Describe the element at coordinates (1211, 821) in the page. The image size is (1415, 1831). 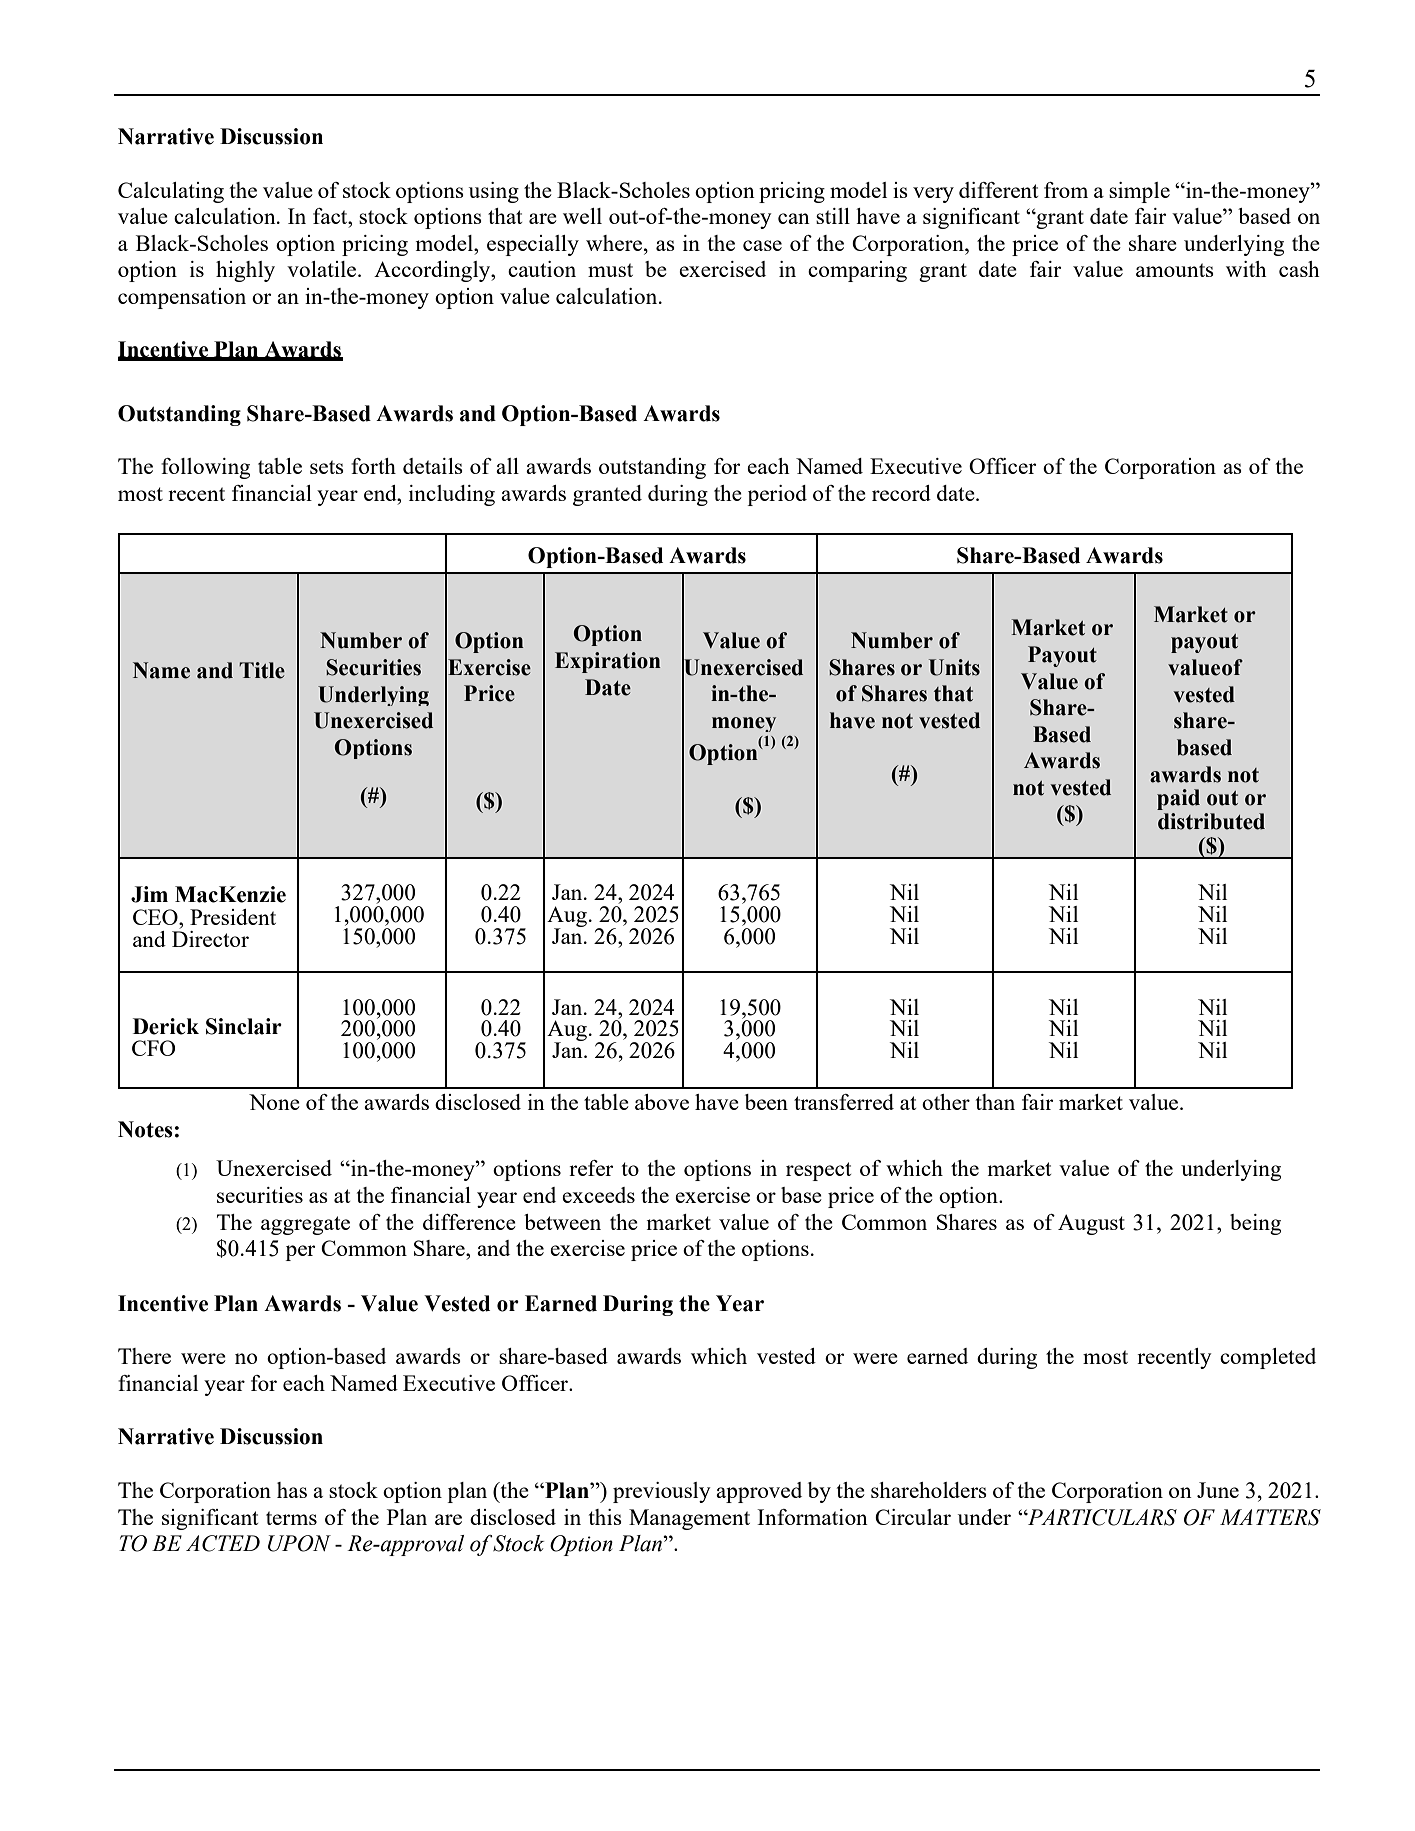
I see `distributed` at that location.
